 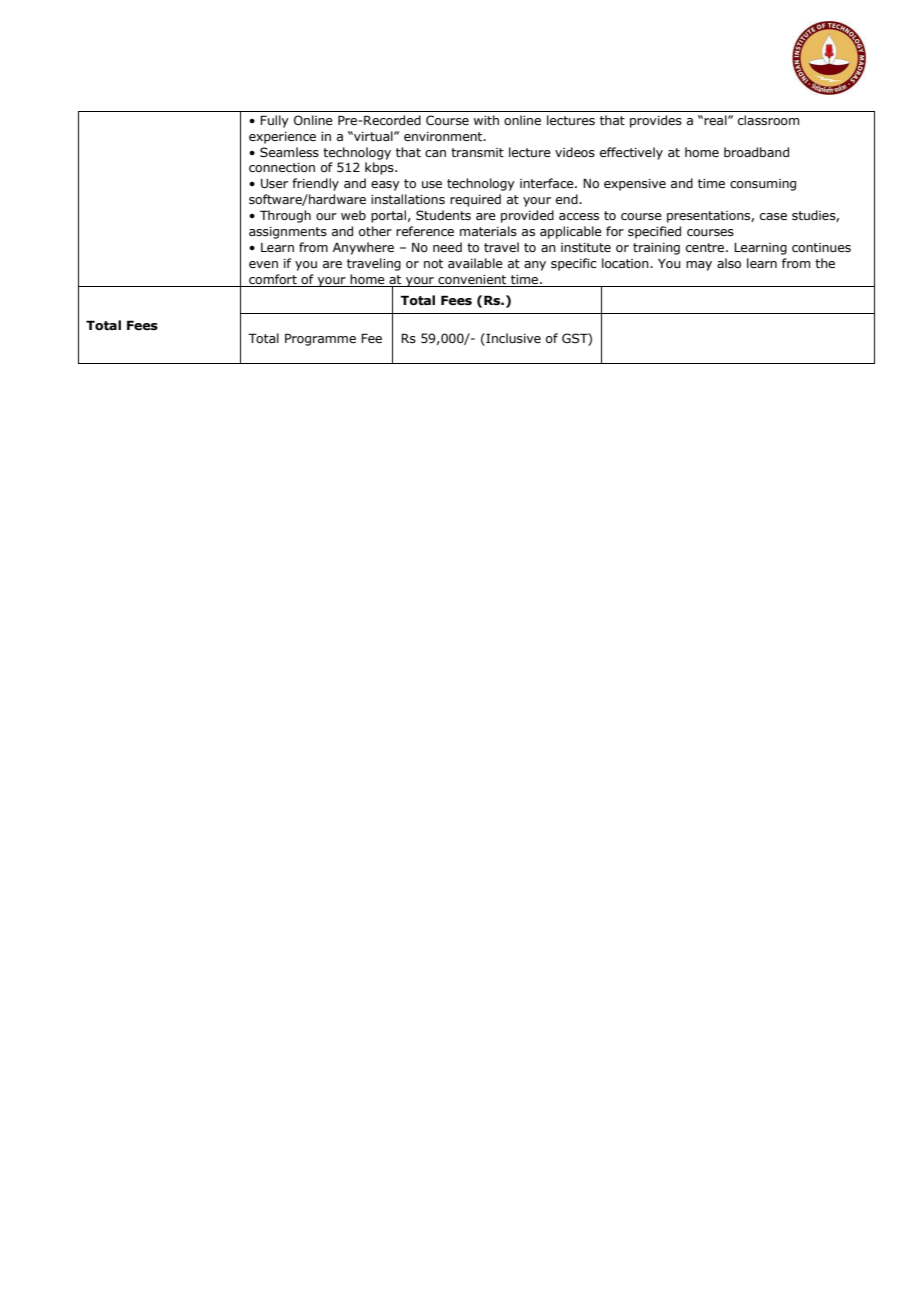 What do you see at coordinates (768, 120) in the screenshot?
I see `classroom` at bounding box center [768, 120].
